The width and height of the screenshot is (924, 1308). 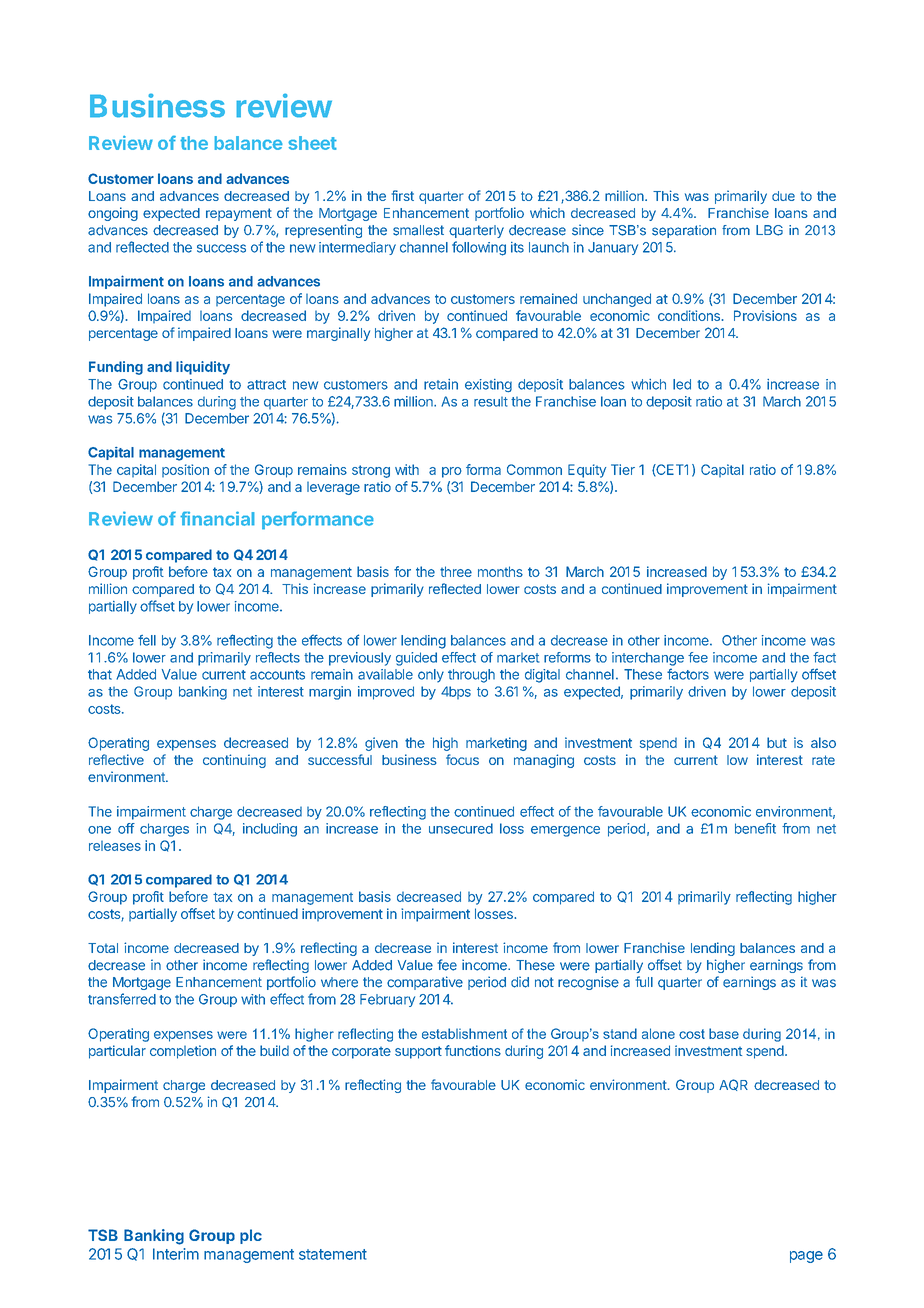 What do you see at coordinates (471, 676) in the screenshot?
I see `through` at bounding box center [471, 676].
